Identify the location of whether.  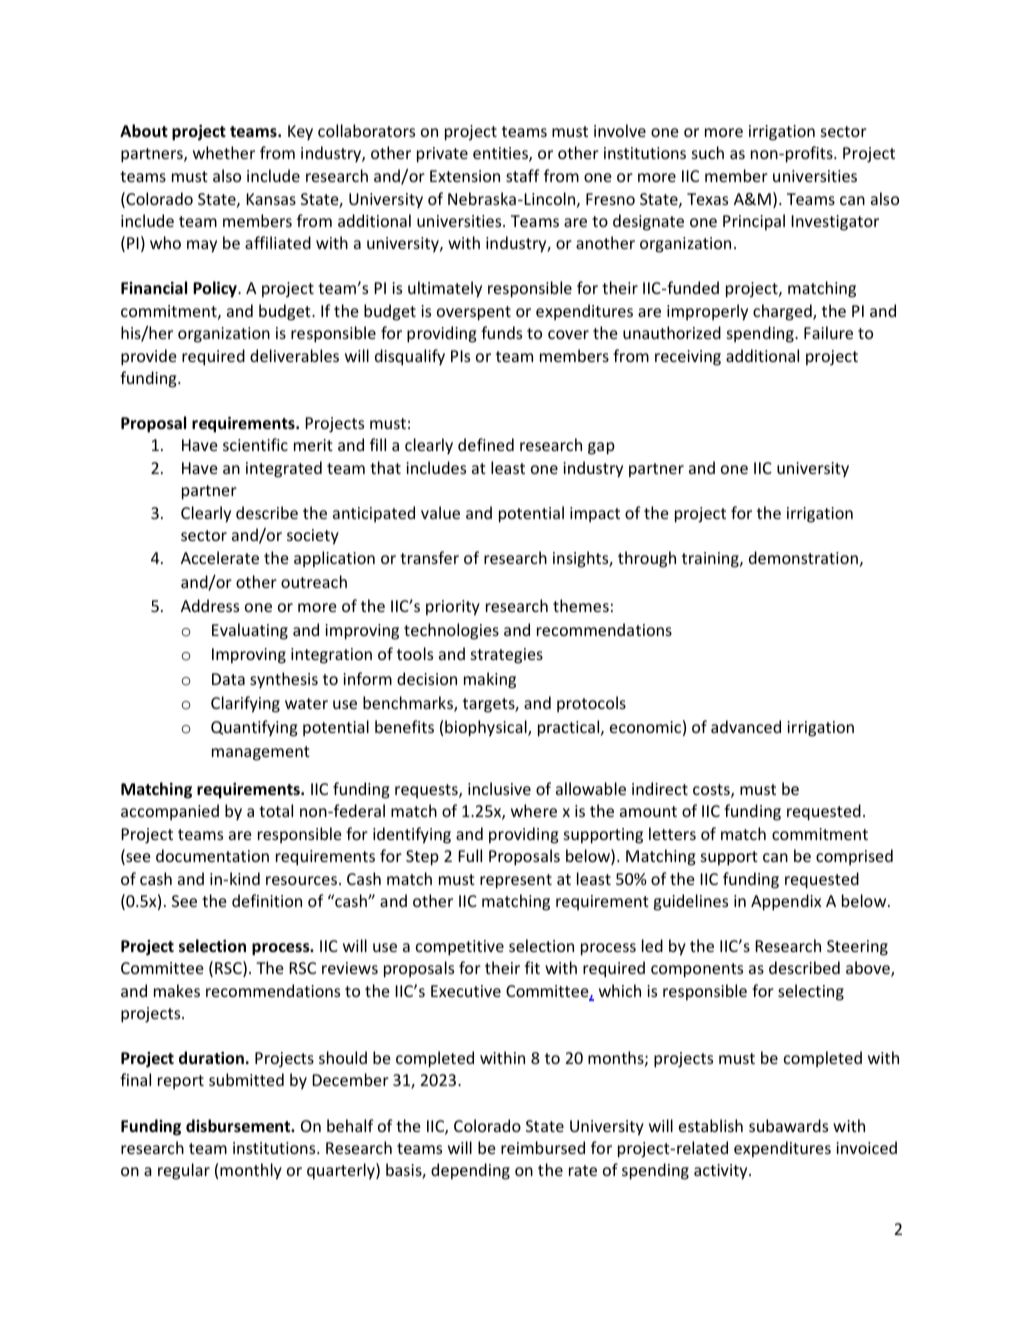
(224, 152).
